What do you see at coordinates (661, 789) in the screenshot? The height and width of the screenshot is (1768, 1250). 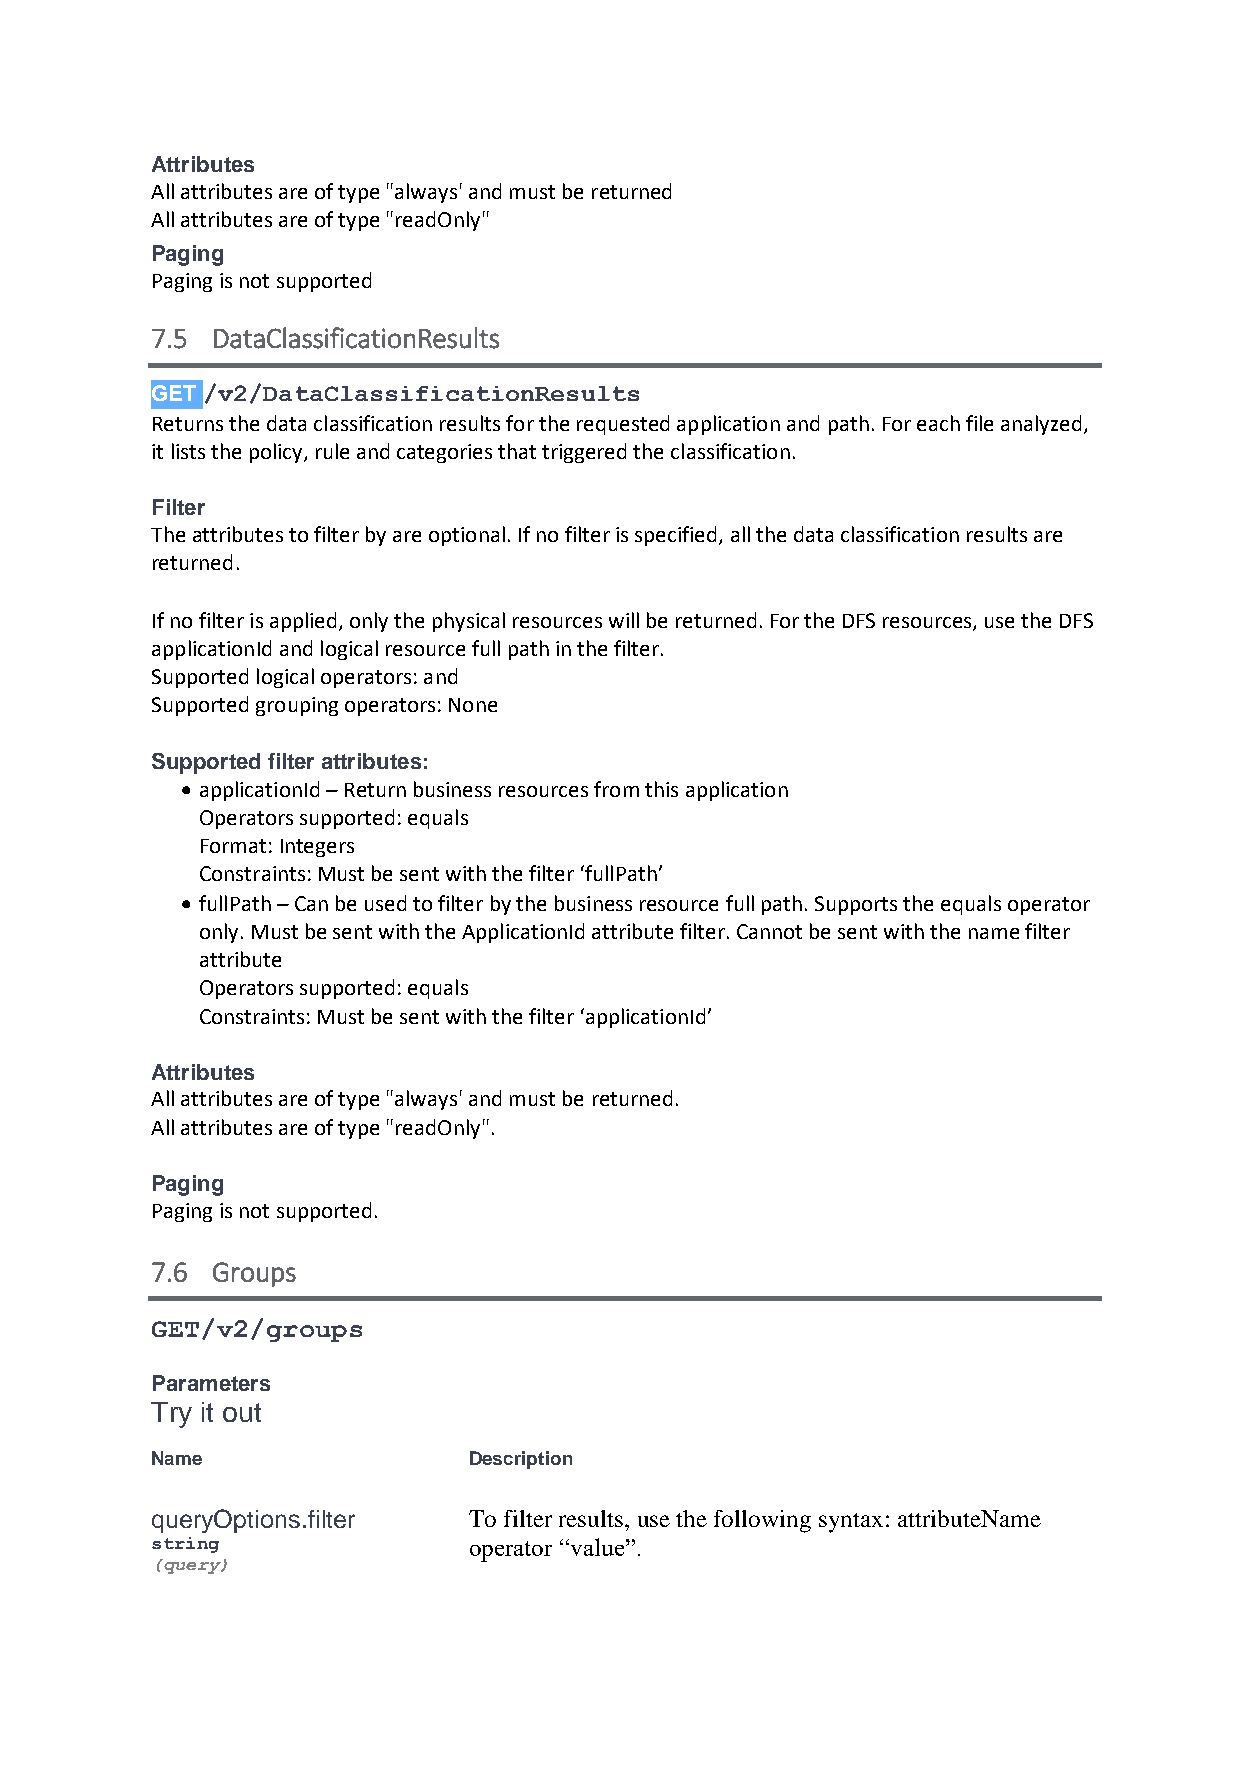 I see `this` at bounding box center [661, 789].
